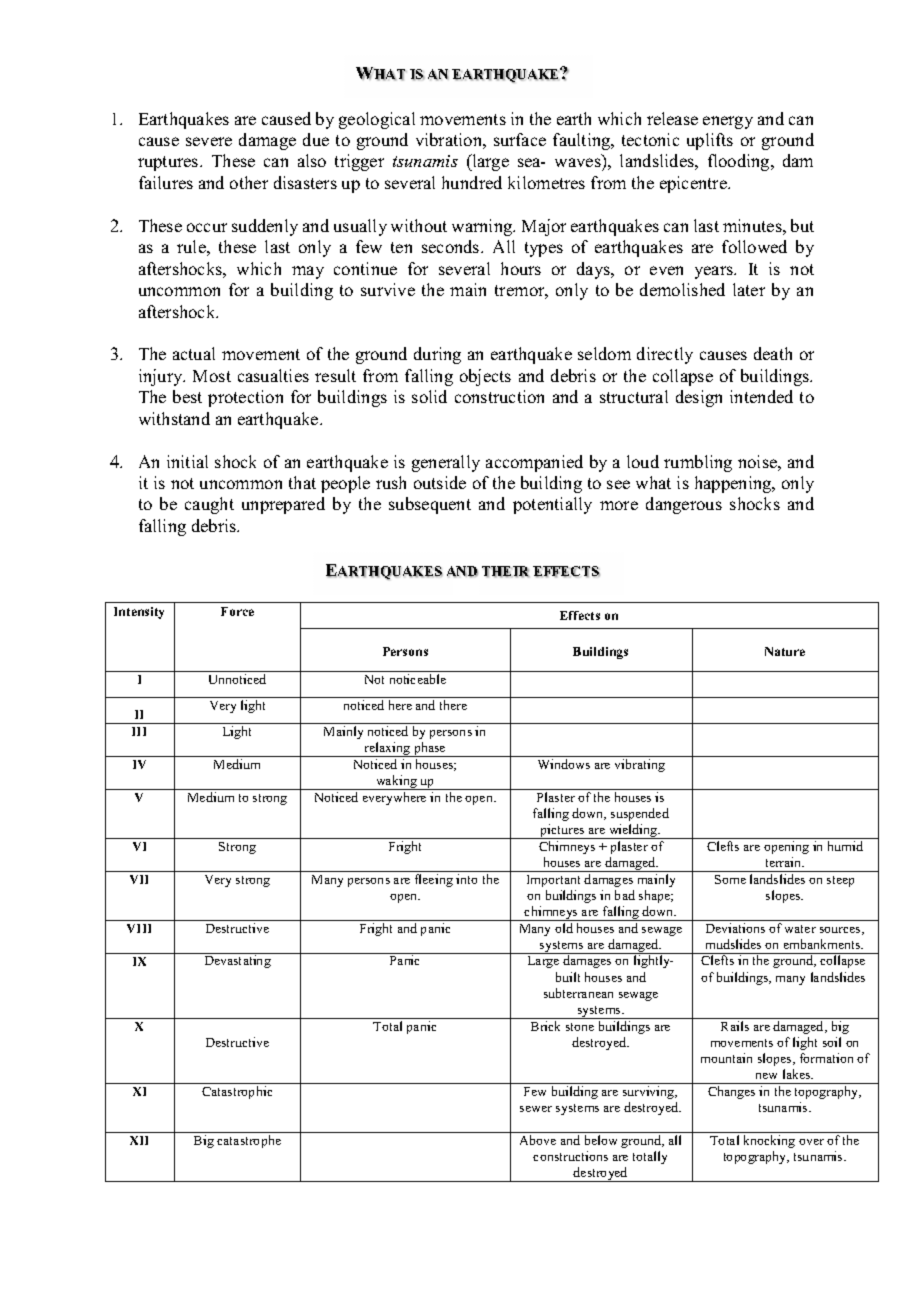 Image resolution: width=924 pixels, height=1308 pixels. What do you see at coordinates (506, 572) in the image?
I see `THEIR` at bounding box center [506, 572].
